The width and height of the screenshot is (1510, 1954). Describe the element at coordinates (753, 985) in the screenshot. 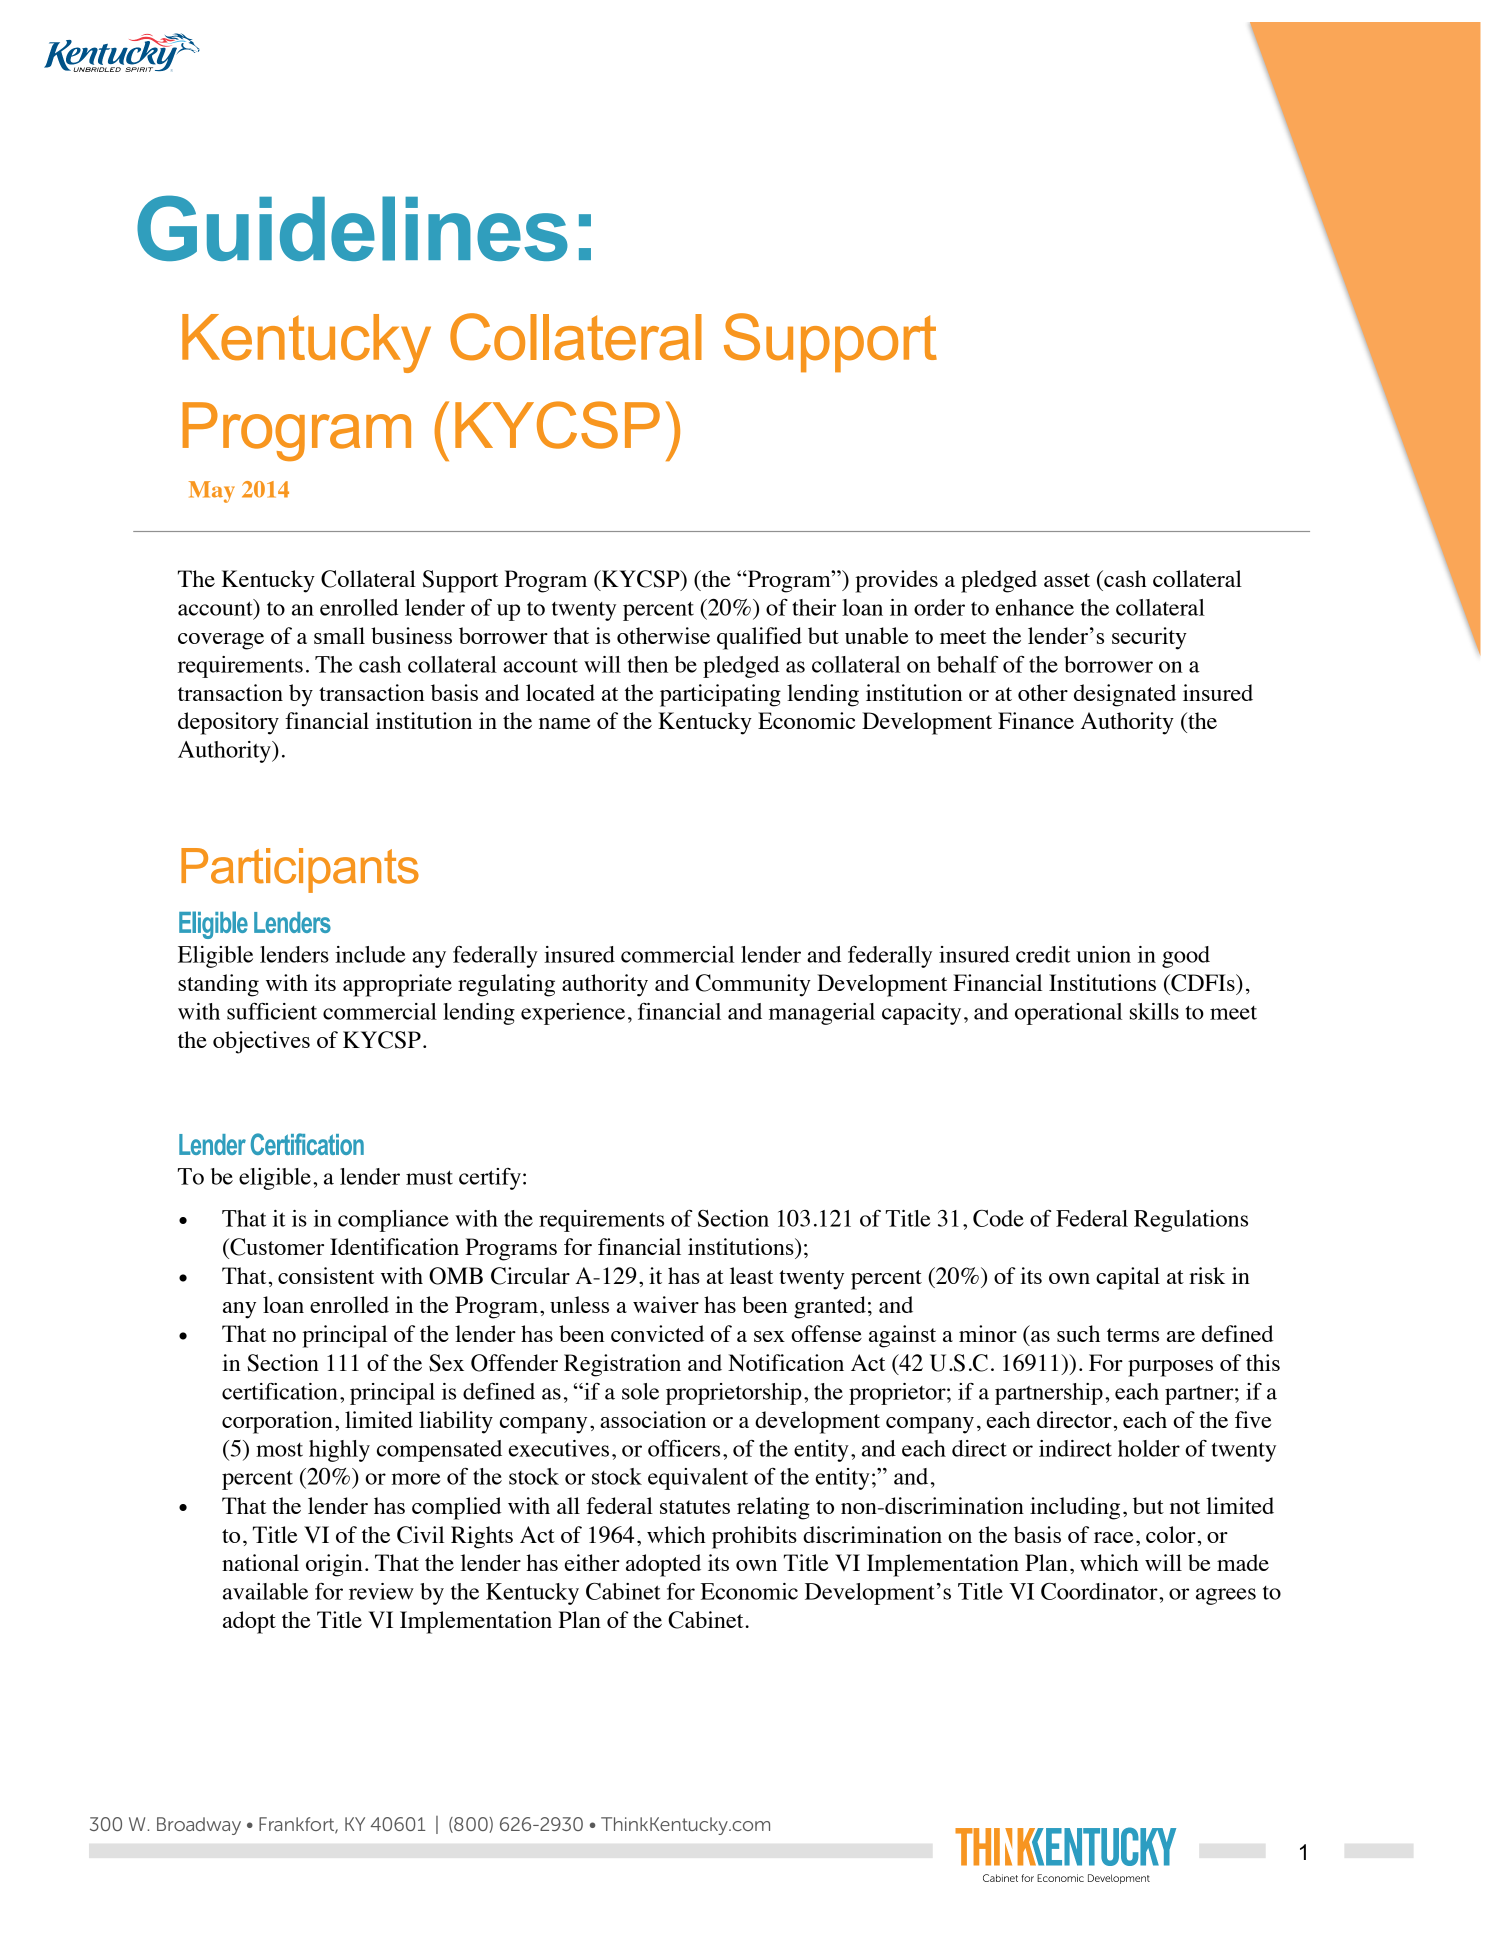

I see `Community` at that location.
